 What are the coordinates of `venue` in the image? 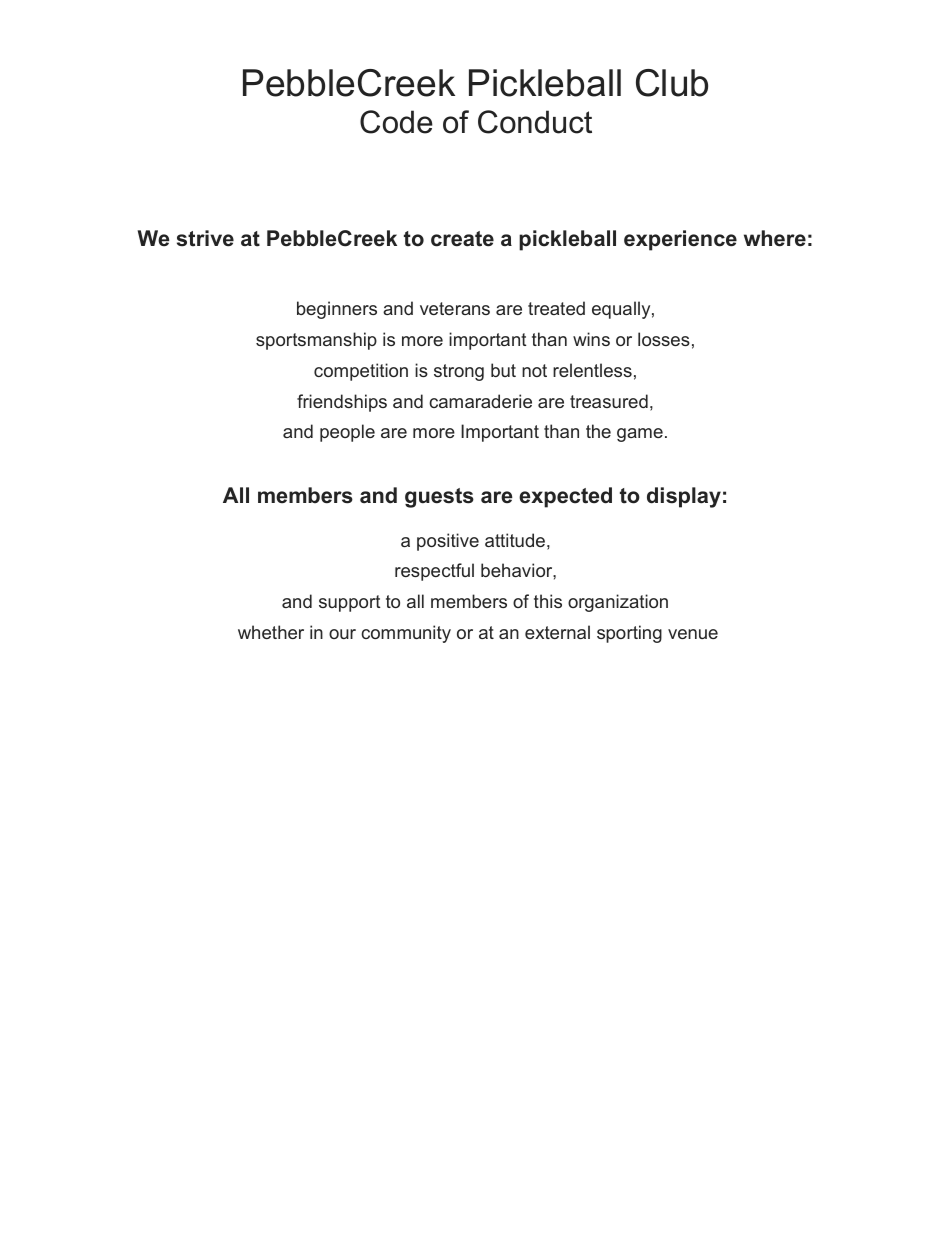 It's located at (693, 634).
